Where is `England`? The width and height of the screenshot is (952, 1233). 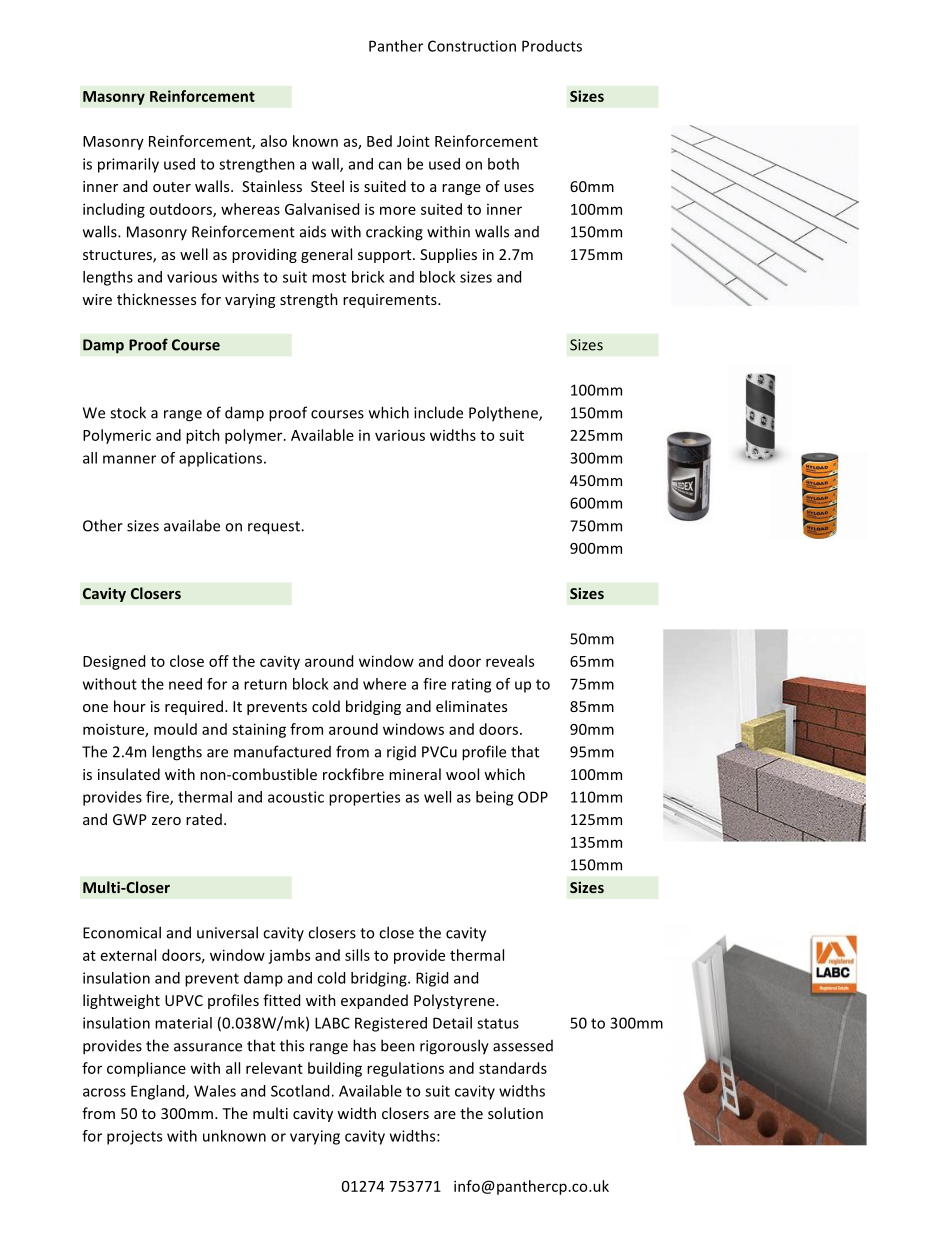
England is located at coordinates (159, 1092).
